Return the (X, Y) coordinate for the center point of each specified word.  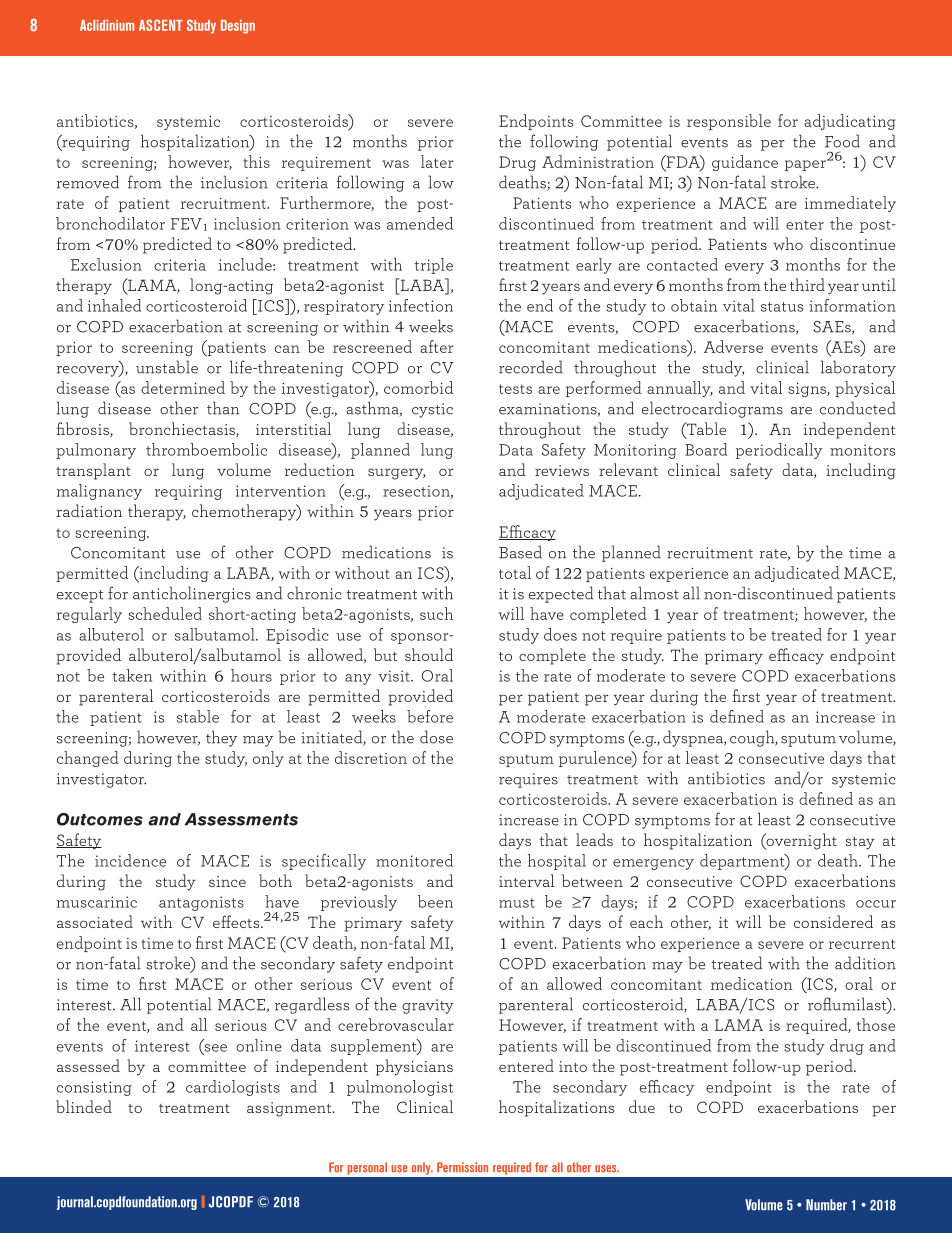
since (227, 881)
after (437, 346)
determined (183, 387)
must (517, 903)
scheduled (165, 613)
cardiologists (233, 1088)
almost (654, 593)
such (436, 613)
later (437, 161)
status (782, 307)
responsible (729, 122)
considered (833, 921)
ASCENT (160, 25)
